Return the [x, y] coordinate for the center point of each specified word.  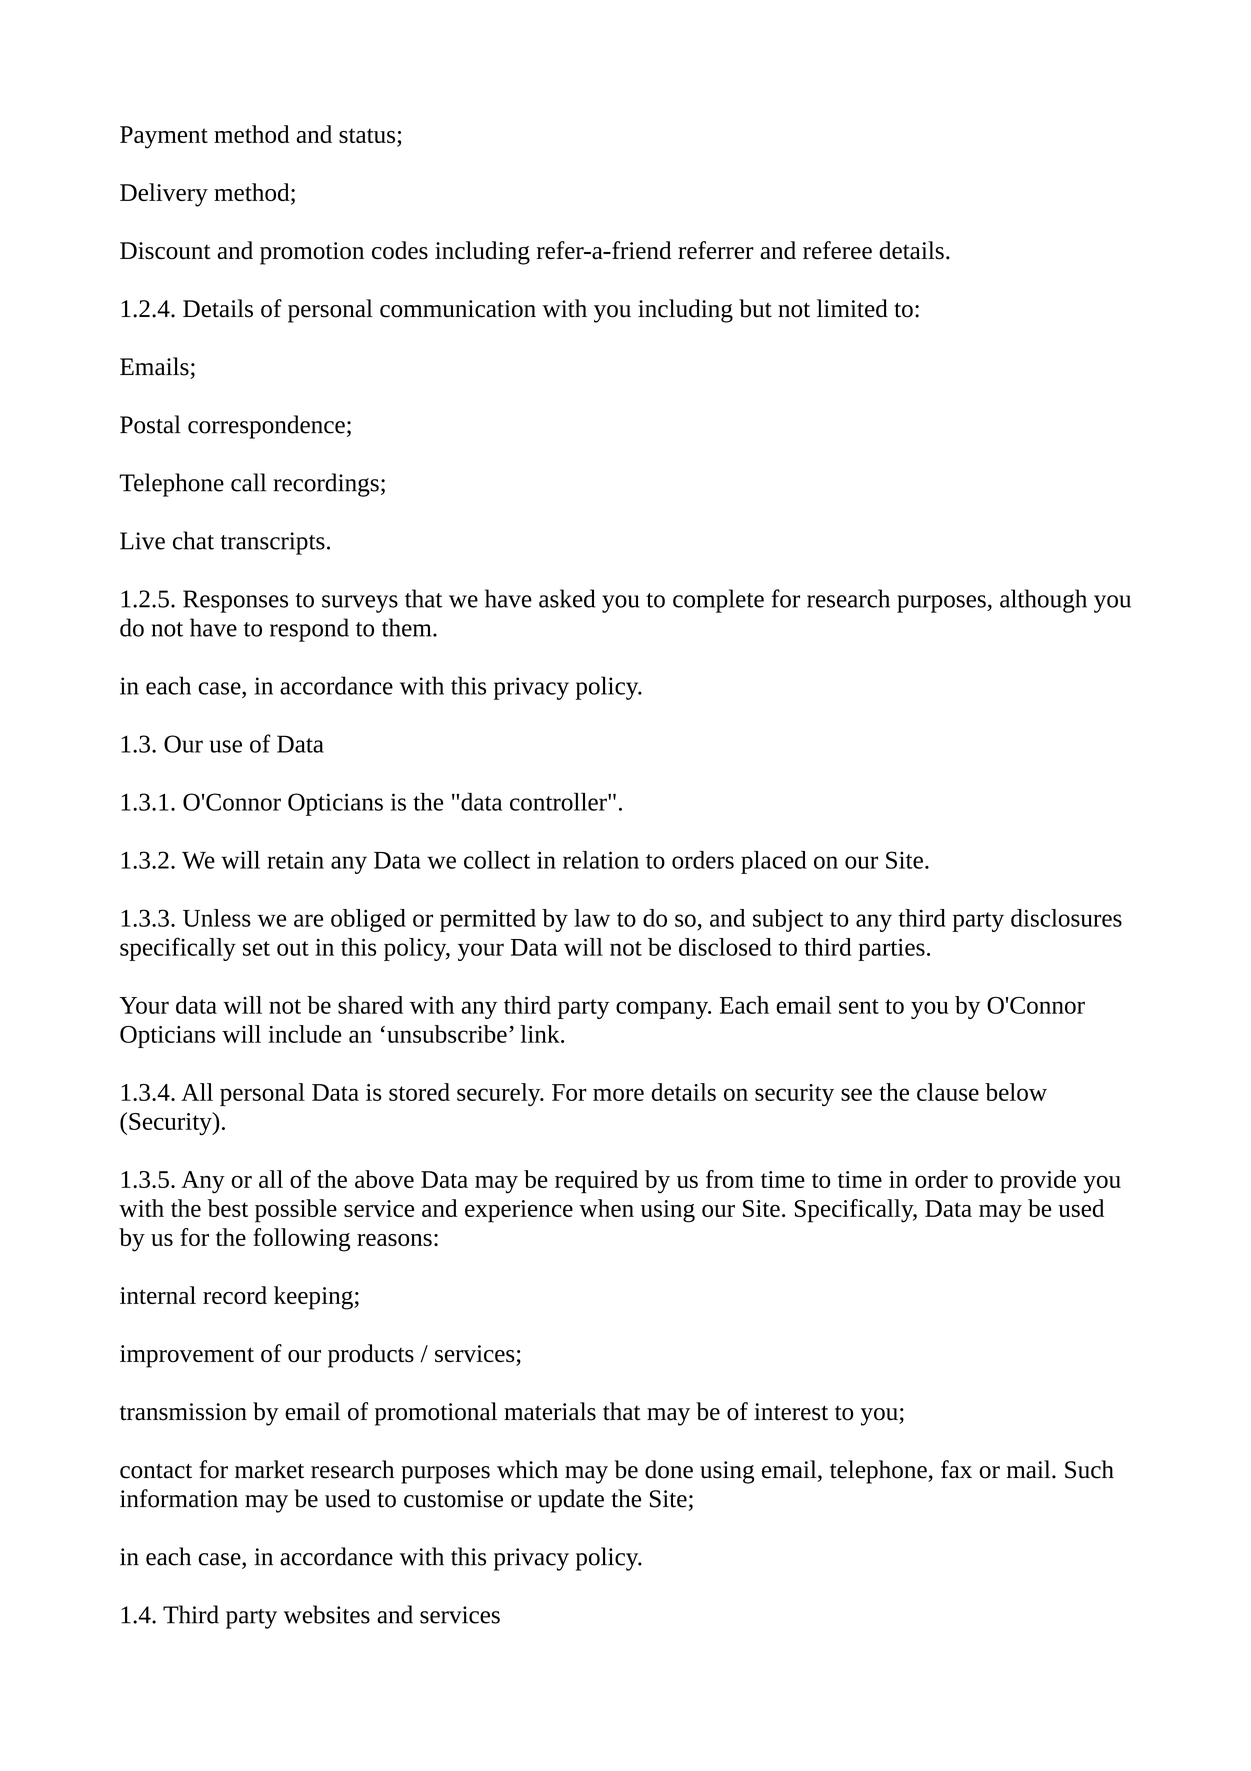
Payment [164, 137]
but [755, 308]
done [669, 1469]
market [269, 1469]
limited [852, 308]
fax [956, 1469]
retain [295, 860]
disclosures [1066, 918]
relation [601, 860]
